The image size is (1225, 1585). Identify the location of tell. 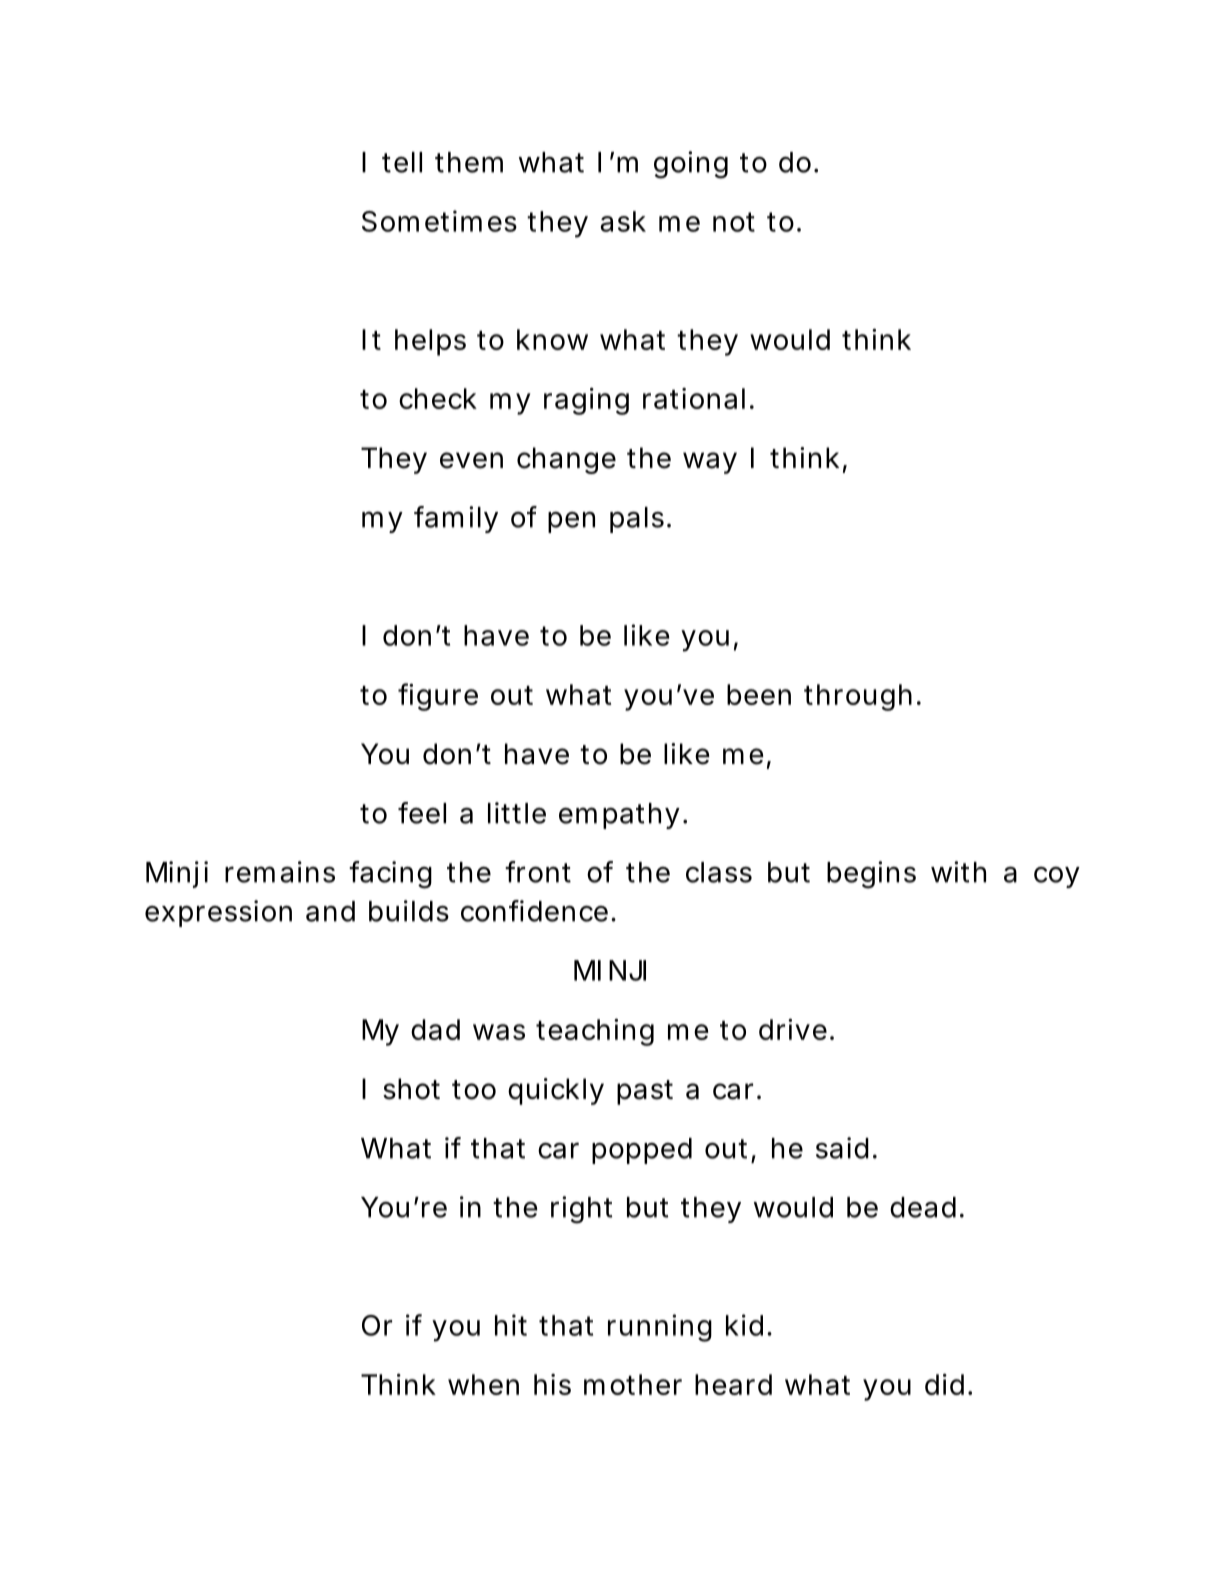
(402, 162).
